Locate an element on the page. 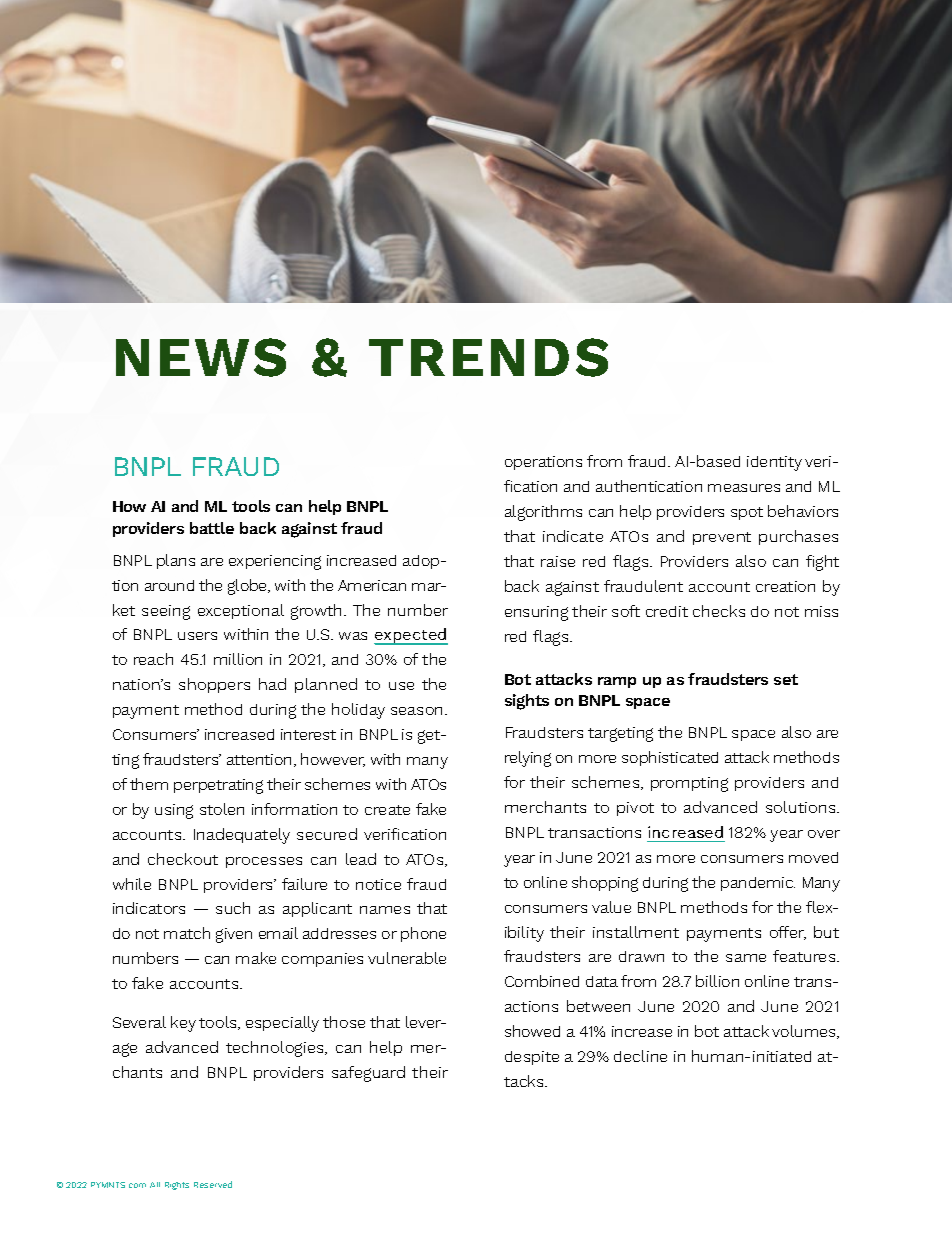 The image size is (952, 1233). key is located at coordinates (183, 1024).
